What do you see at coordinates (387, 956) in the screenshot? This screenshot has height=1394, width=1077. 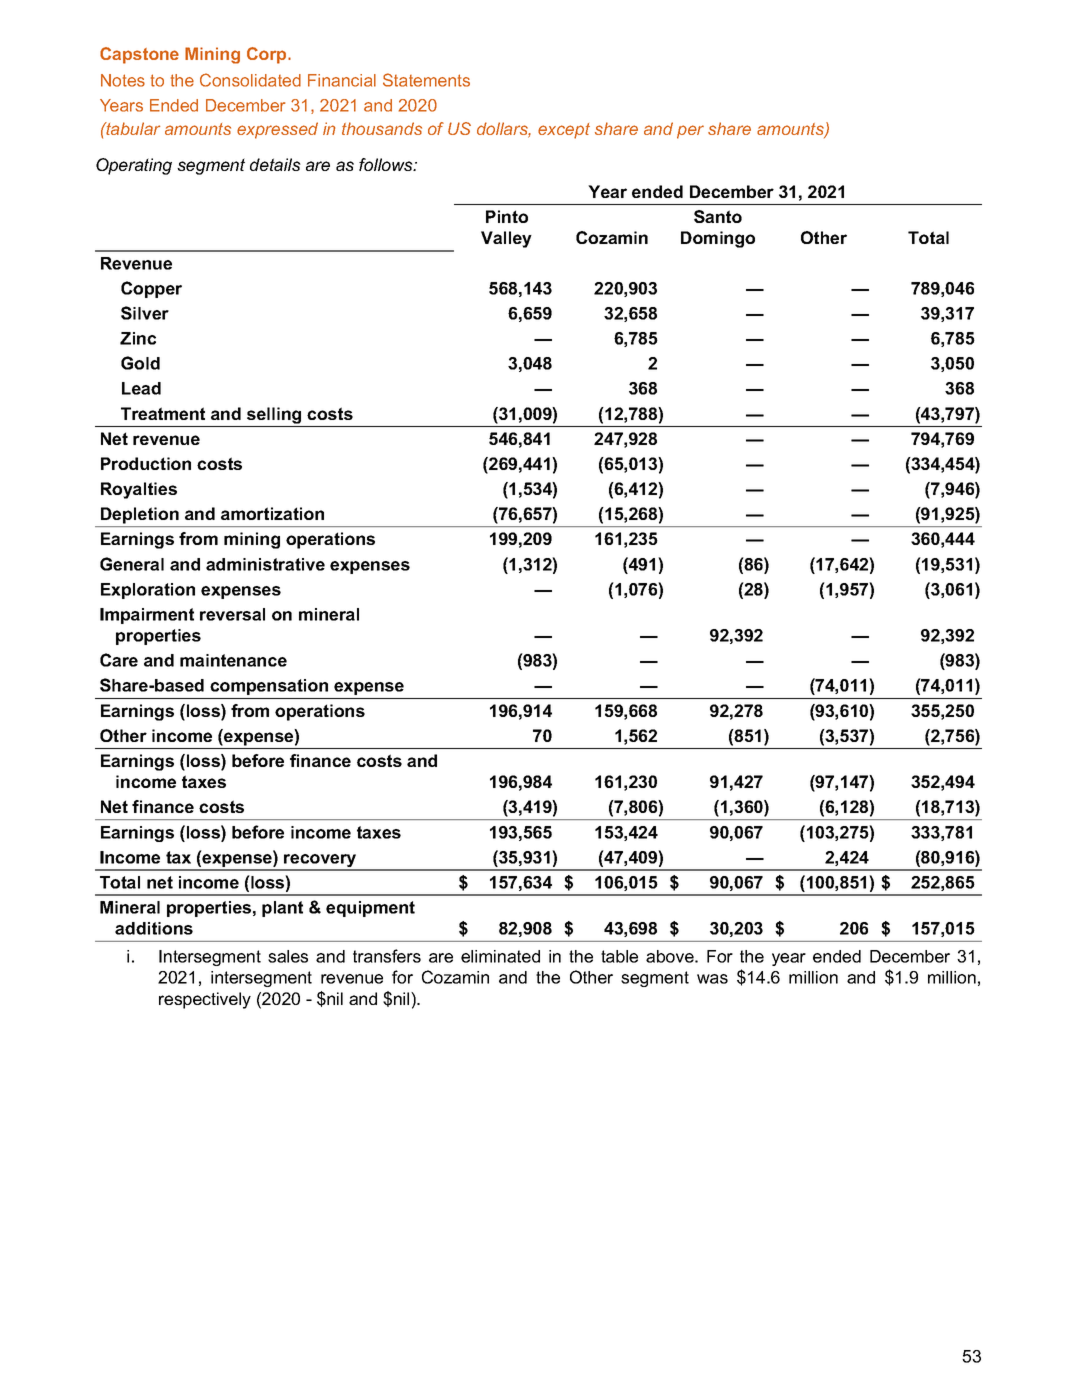 I see `transfers` at bounding box center [387, 956].
